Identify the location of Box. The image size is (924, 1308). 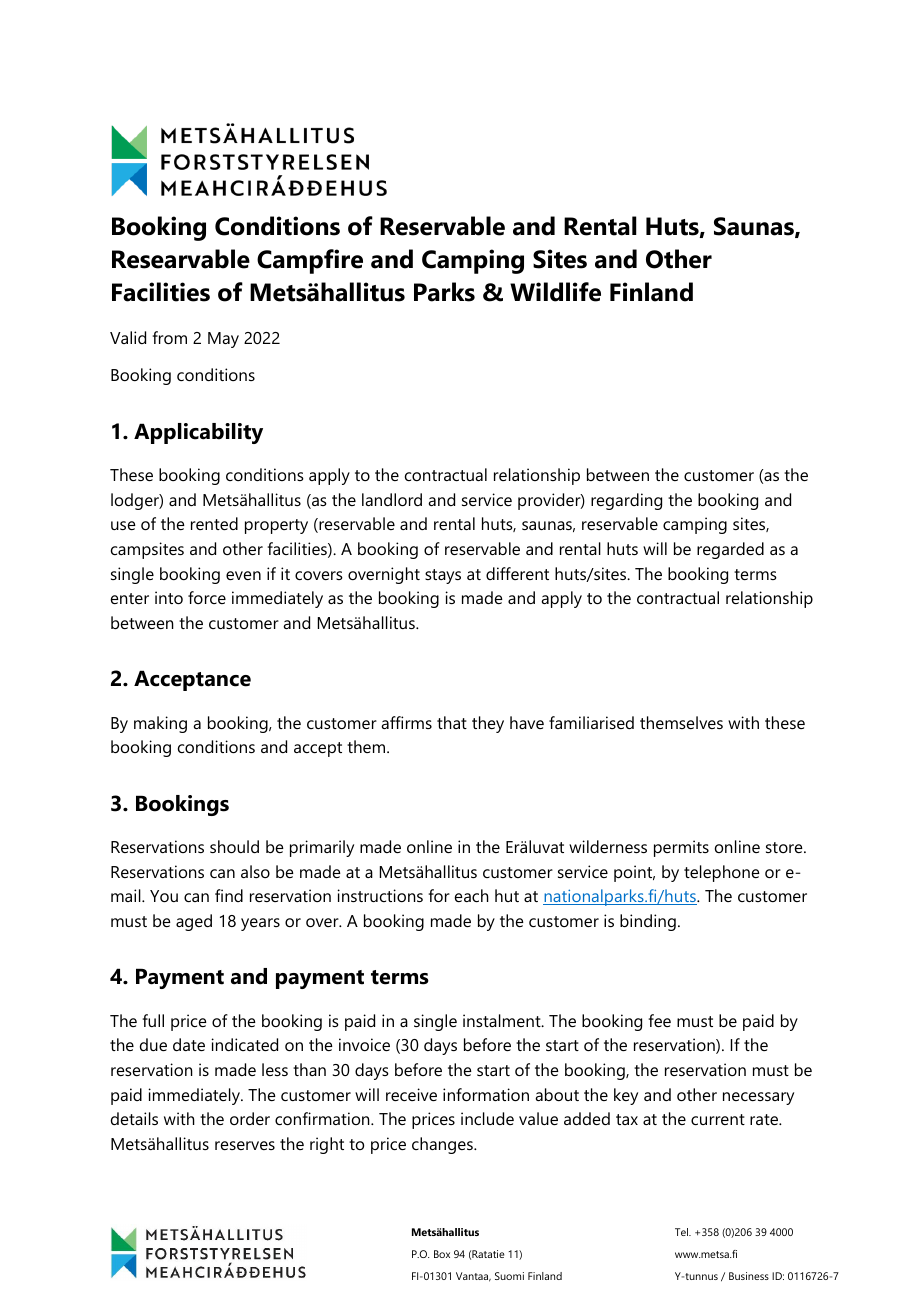
(442, 1254).
